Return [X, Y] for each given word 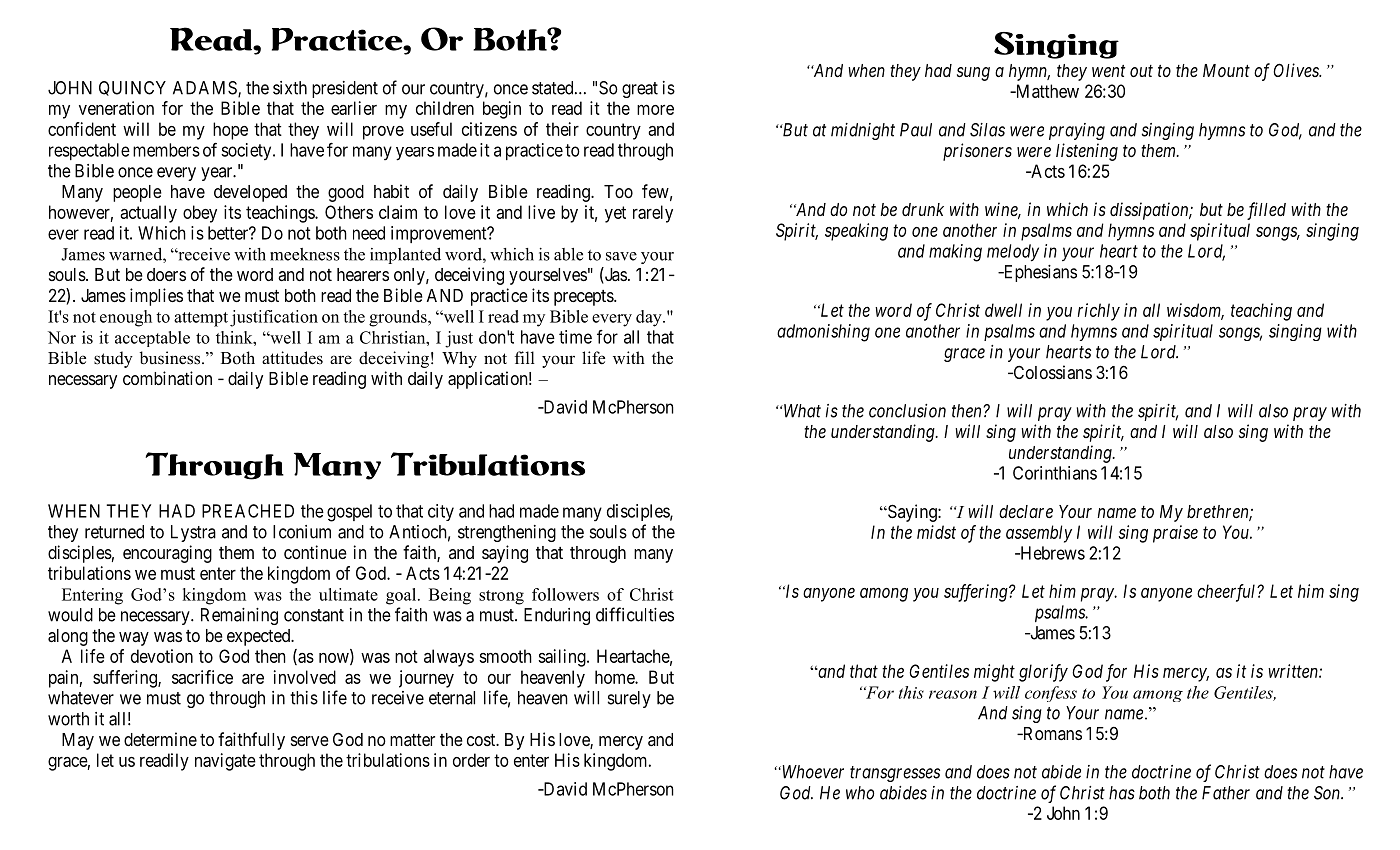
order [471, 760]
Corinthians [1055, 473]
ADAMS [206, 89]
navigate [225, 762]
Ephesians [1039, 273]
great [640, 90]
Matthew [1046, 91]
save [621, 256]
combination [167, 378]
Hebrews [1051, 553]
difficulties [635, 614]
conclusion [907, 411]
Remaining [239, 616]
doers [166, 274]
